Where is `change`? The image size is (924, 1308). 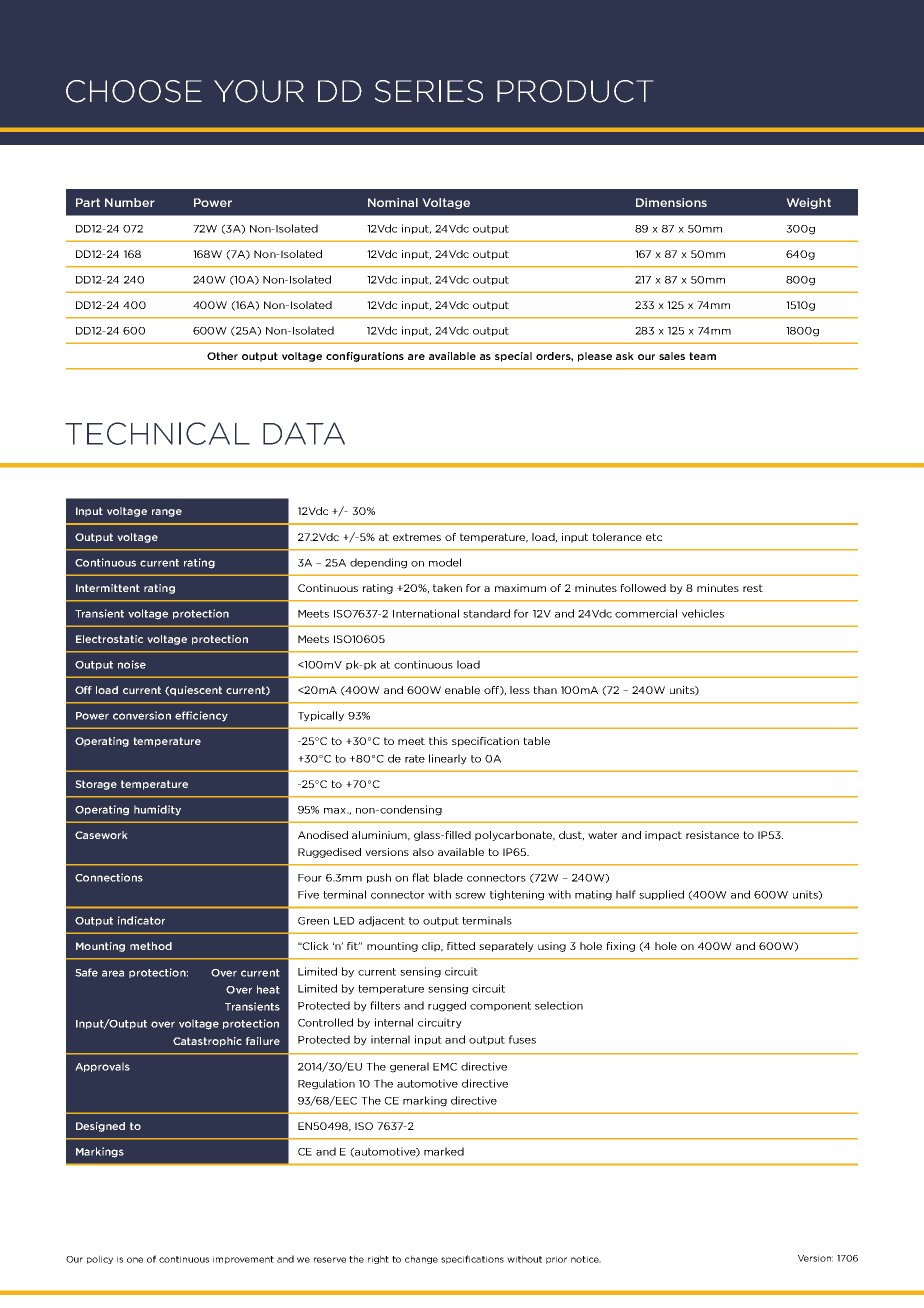 change is located at coordinates (421, 1259).
